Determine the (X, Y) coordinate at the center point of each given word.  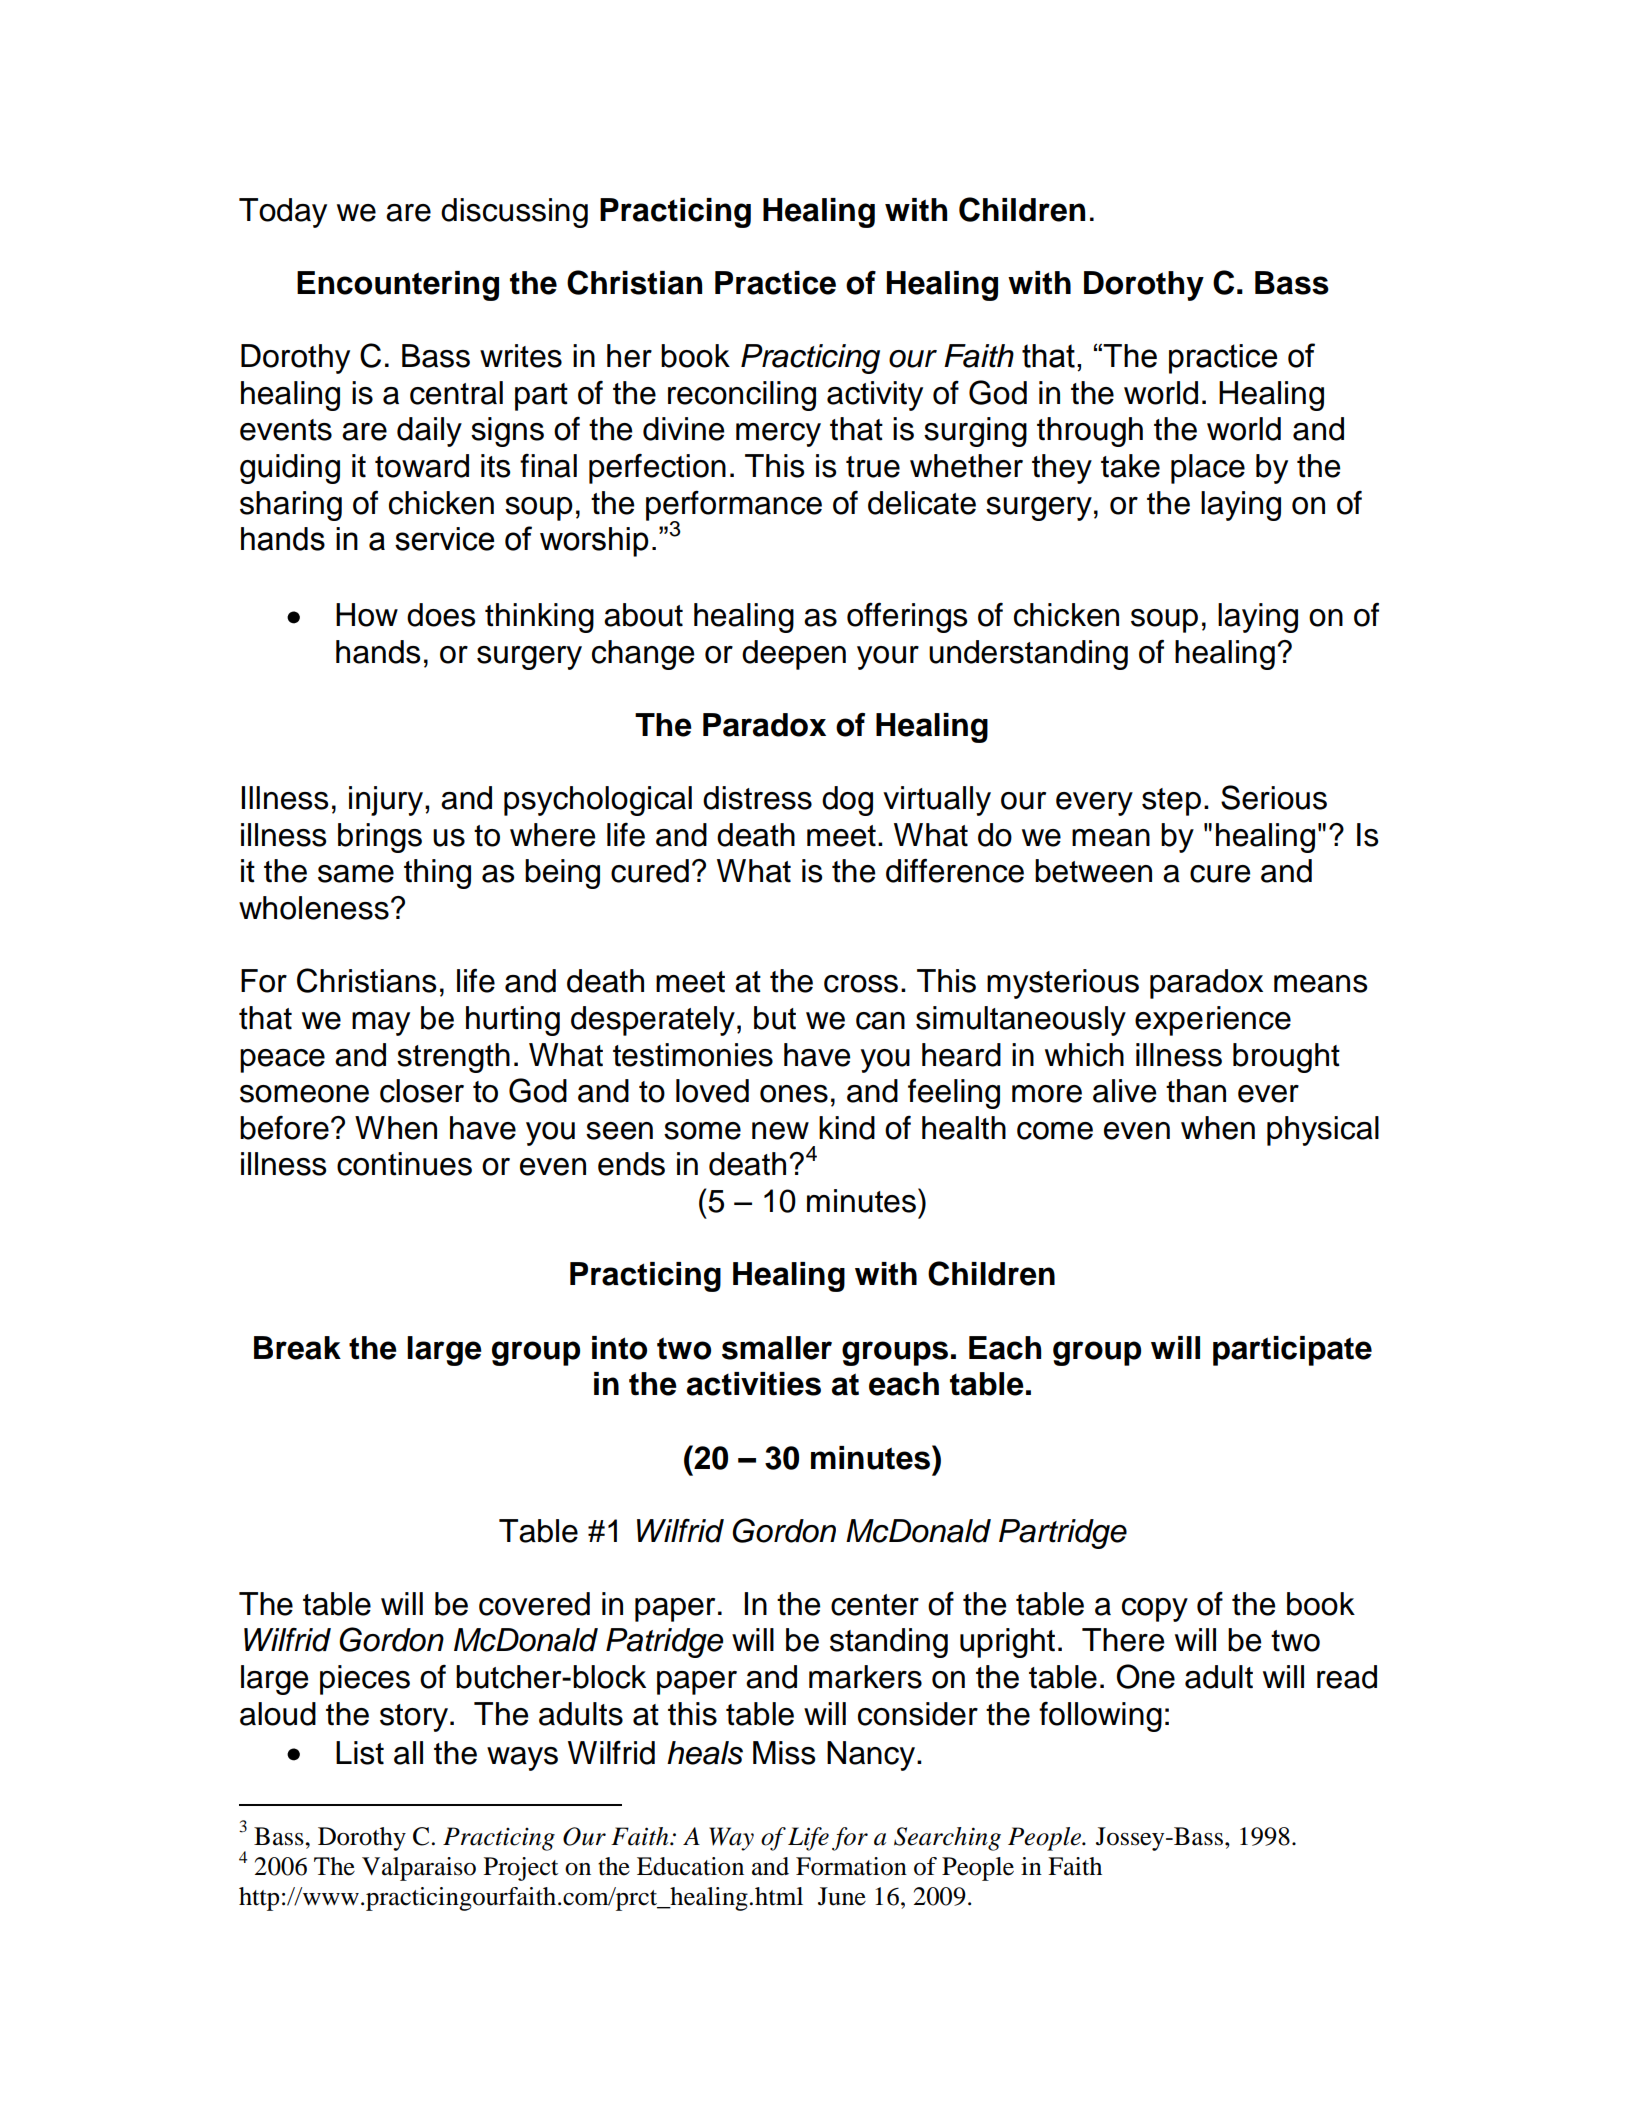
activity (875, 396)
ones (794, 1094)
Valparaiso (419, 1869)
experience (1213, 1021)
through (1090, 432)
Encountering (398, 286)
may (381, 1024)
